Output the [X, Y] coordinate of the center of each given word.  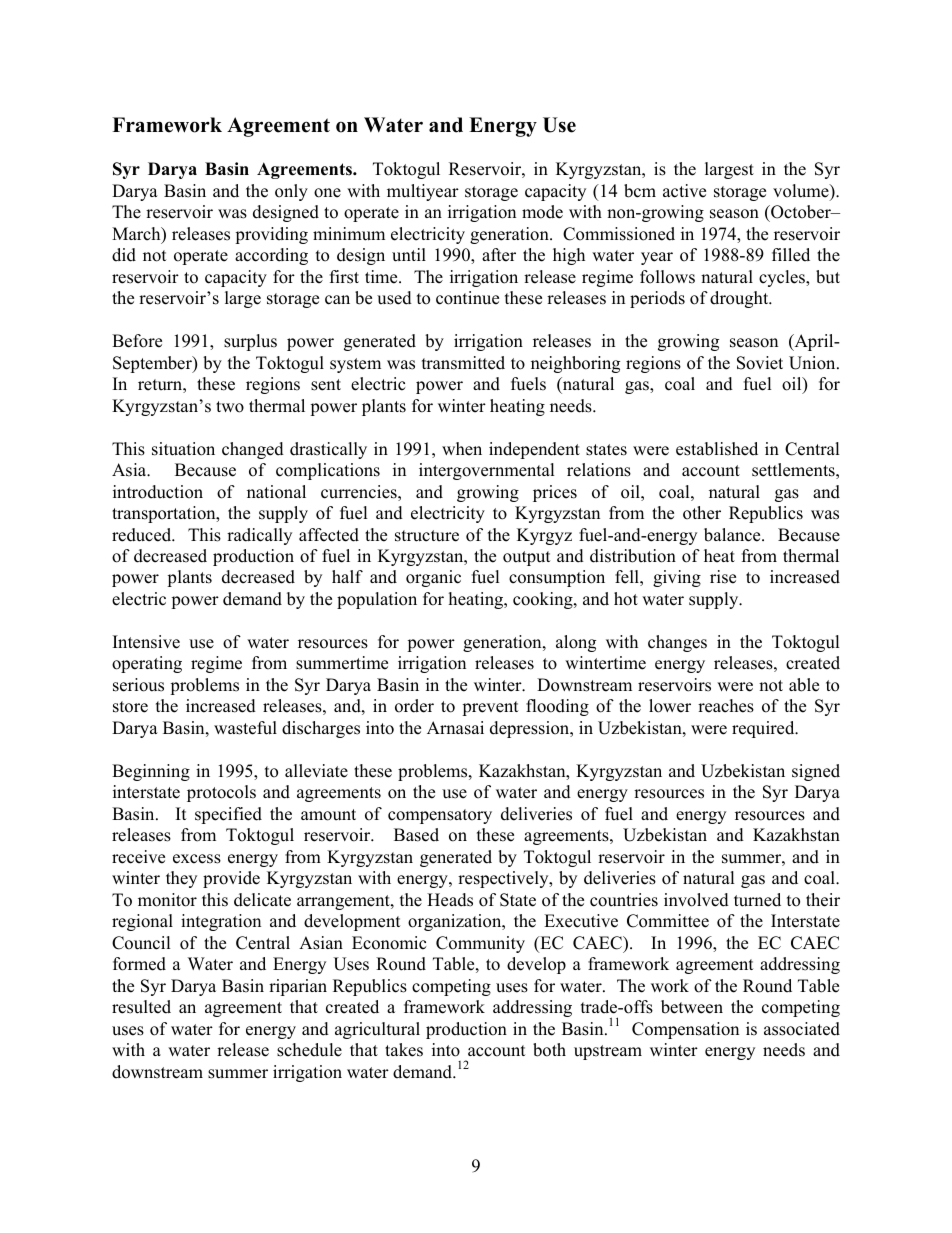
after [499, 255]
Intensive [146, 642]
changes [677, 643]
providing [271, 235]
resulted [141, 1007]
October [801, 212]
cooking [544, 600]
